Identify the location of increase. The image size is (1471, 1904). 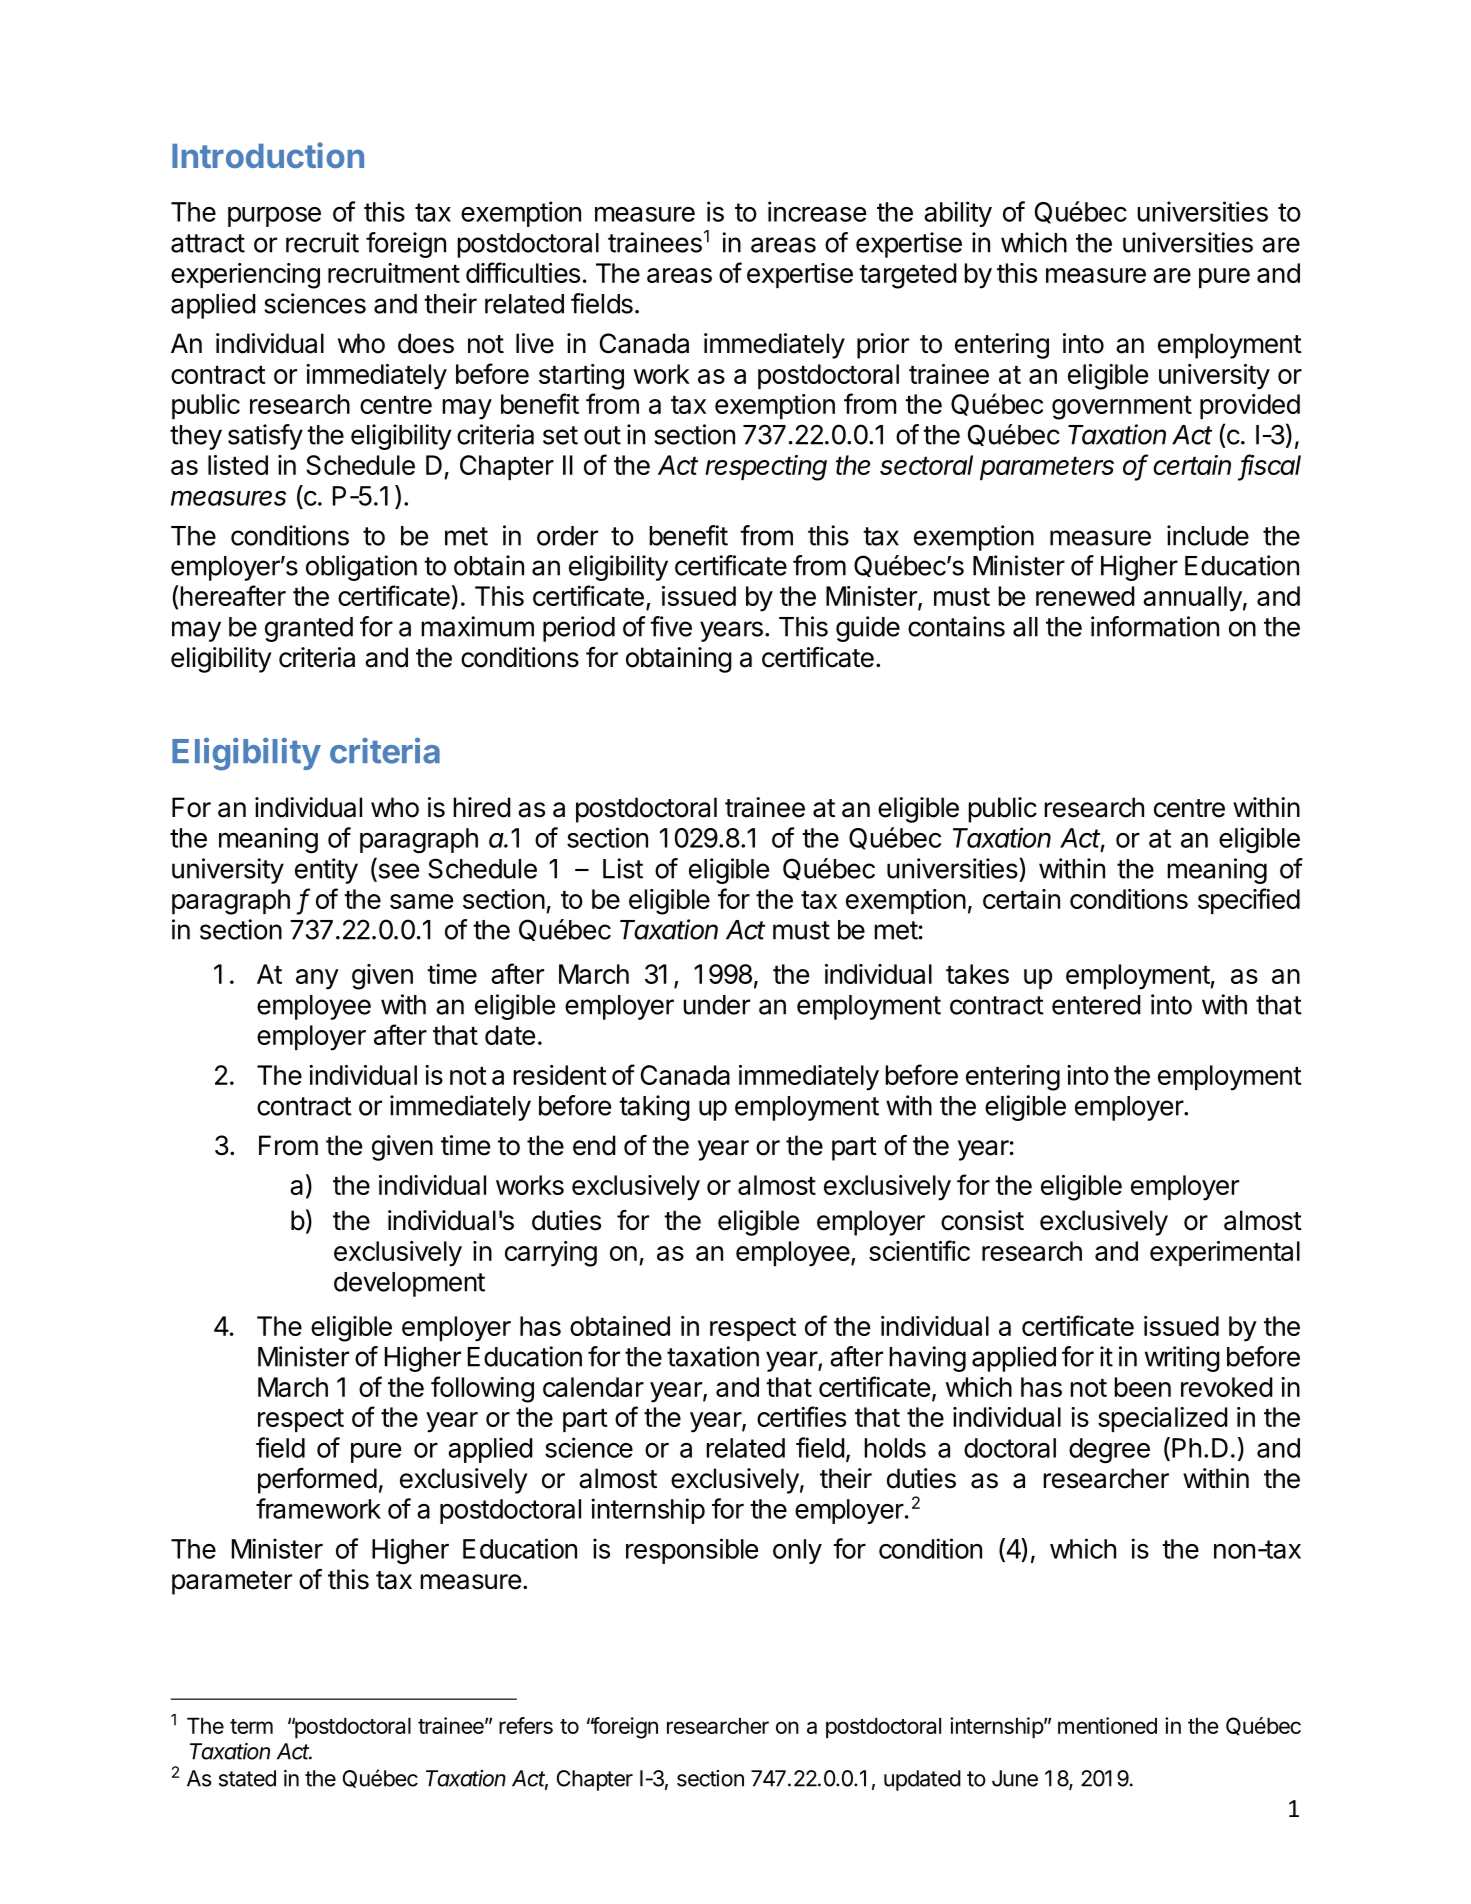
(817, 211).
